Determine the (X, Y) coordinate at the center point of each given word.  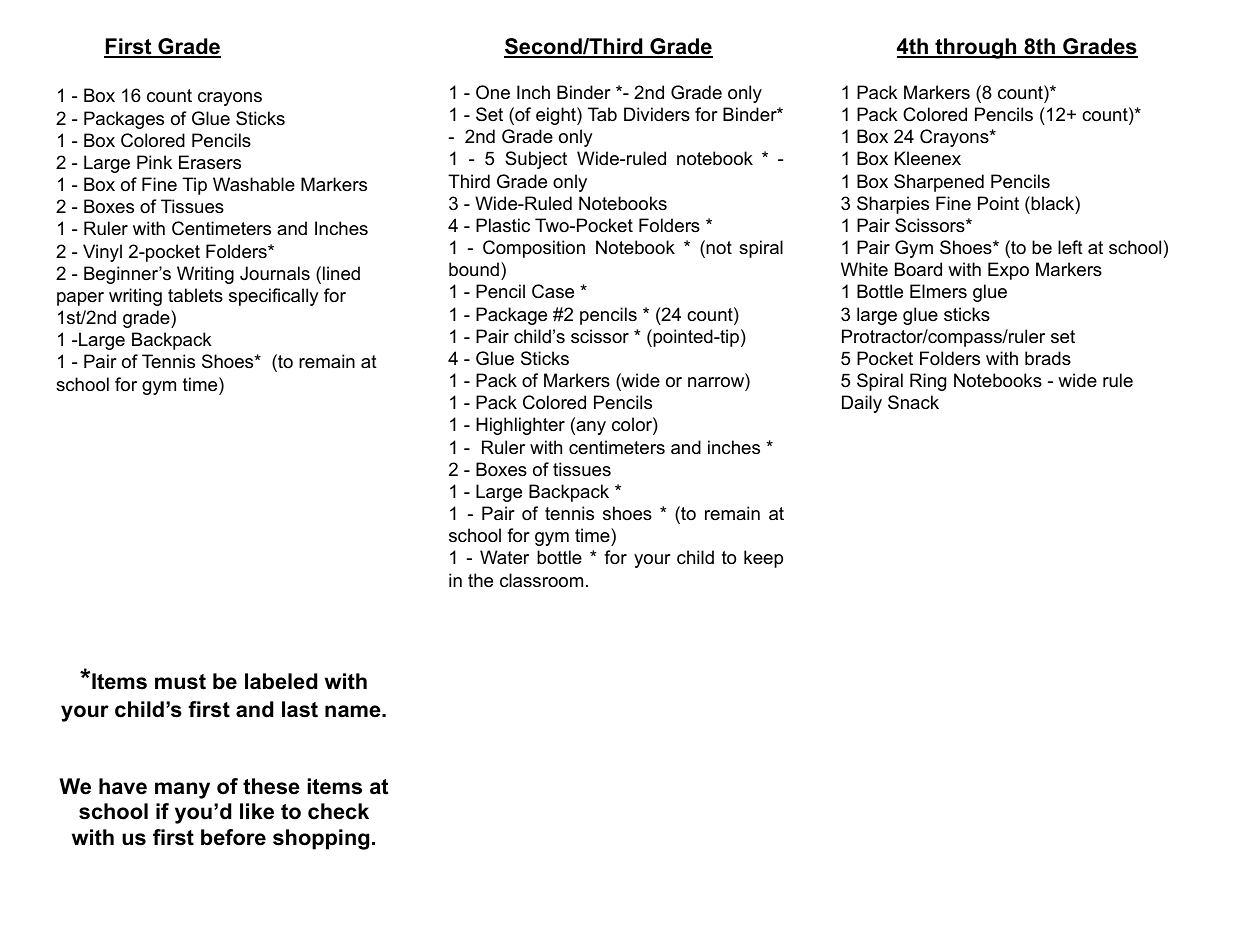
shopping (321, 839)
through (976, 48)
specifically (274, 297)
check (338, 811)
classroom (541, 580)
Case (553, 291)
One (493, 92)
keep (763, 559)
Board (918, 269)
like (257, 811)
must (180, 682)
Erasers (210, 162)
